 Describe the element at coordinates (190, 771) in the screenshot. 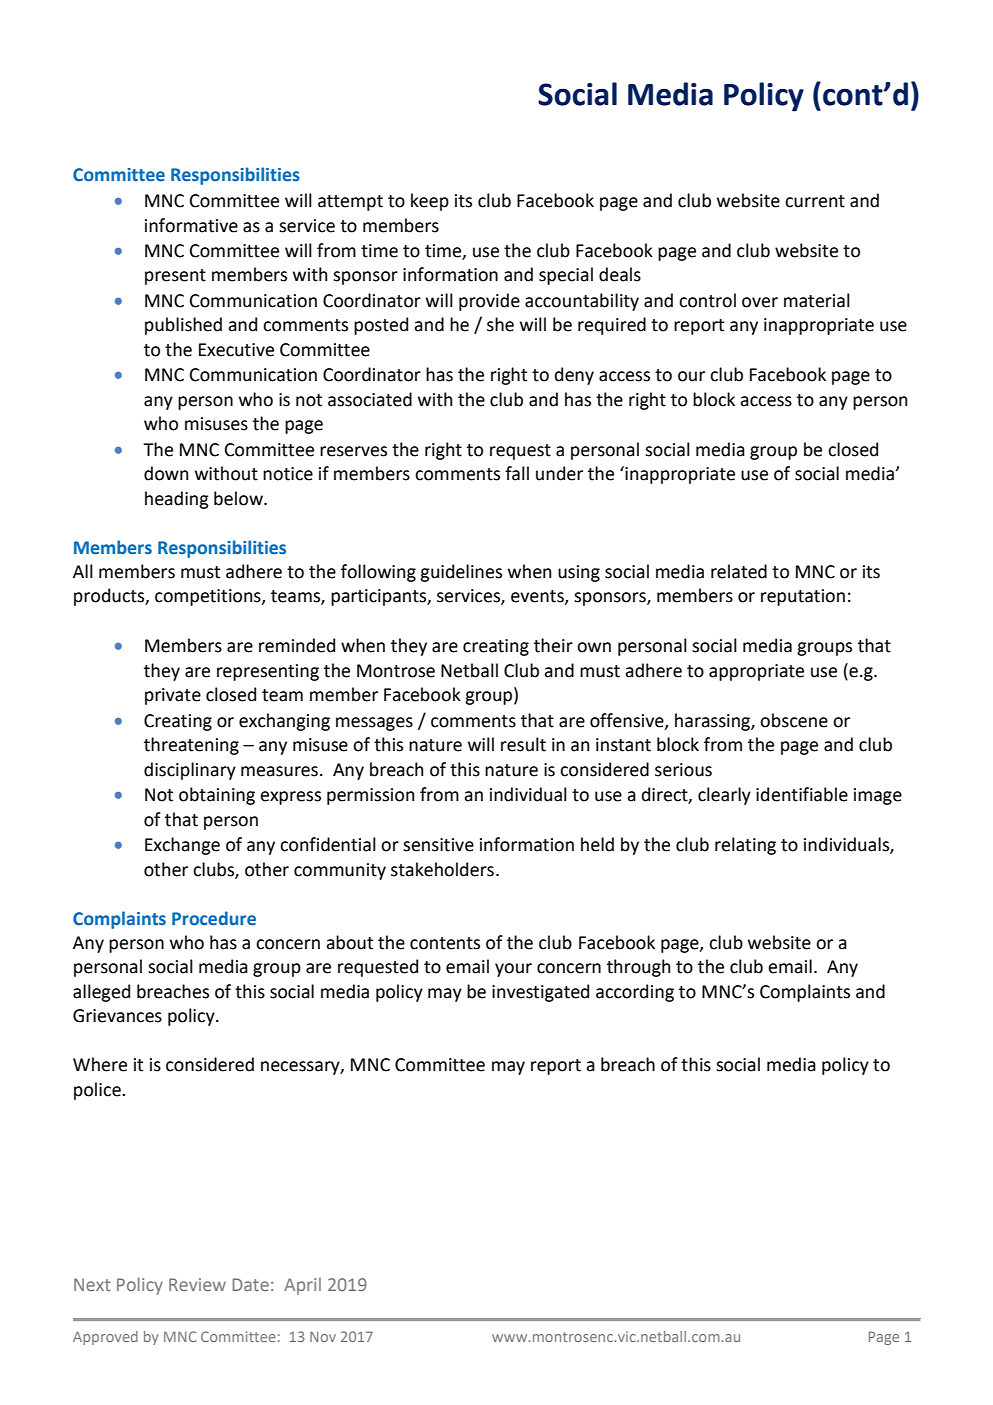

I see `disciplinary` at that location.
